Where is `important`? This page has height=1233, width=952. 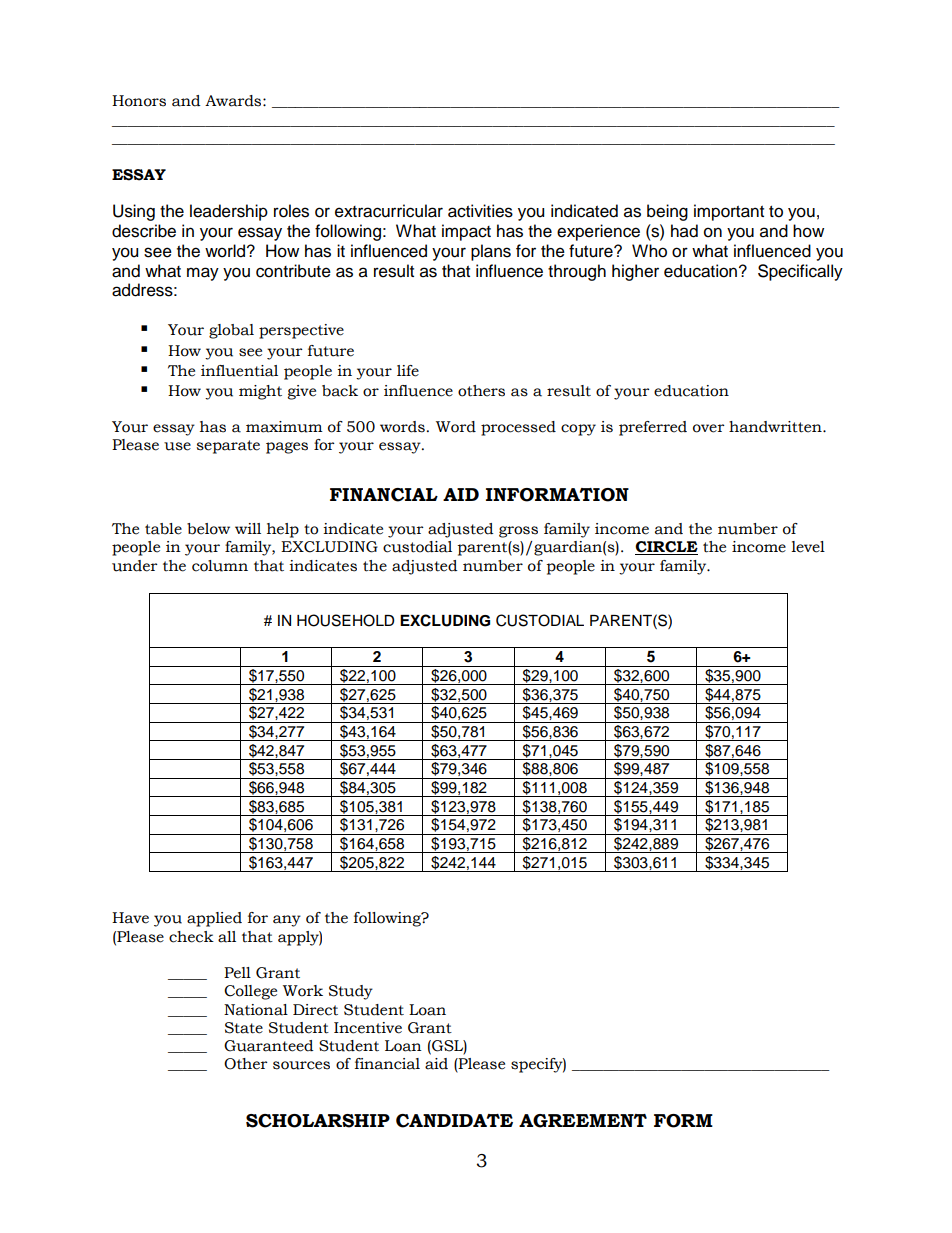
important is located at coordinates (729, 212).
